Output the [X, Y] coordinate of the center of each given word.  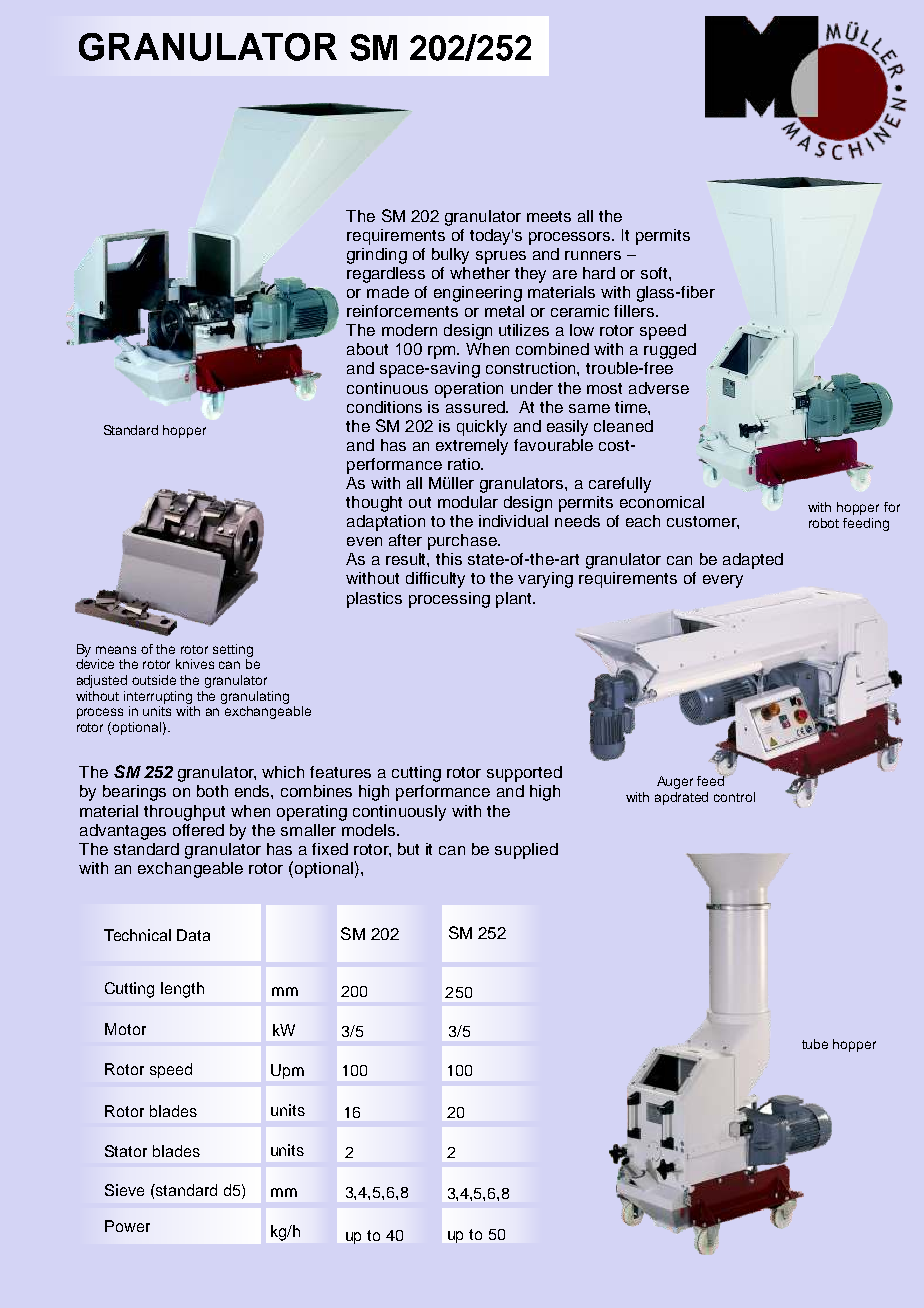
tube [815, 1044]
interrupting [158, 697]
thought [374, 504]
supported [524, 774]
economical [662, 502]
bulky [450, 256]
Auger [675, 782]
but [408, 849]
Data [193, 935]
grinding [377, 256]
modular [468, 502]
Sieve [124, 1190]
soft [655, 273]
